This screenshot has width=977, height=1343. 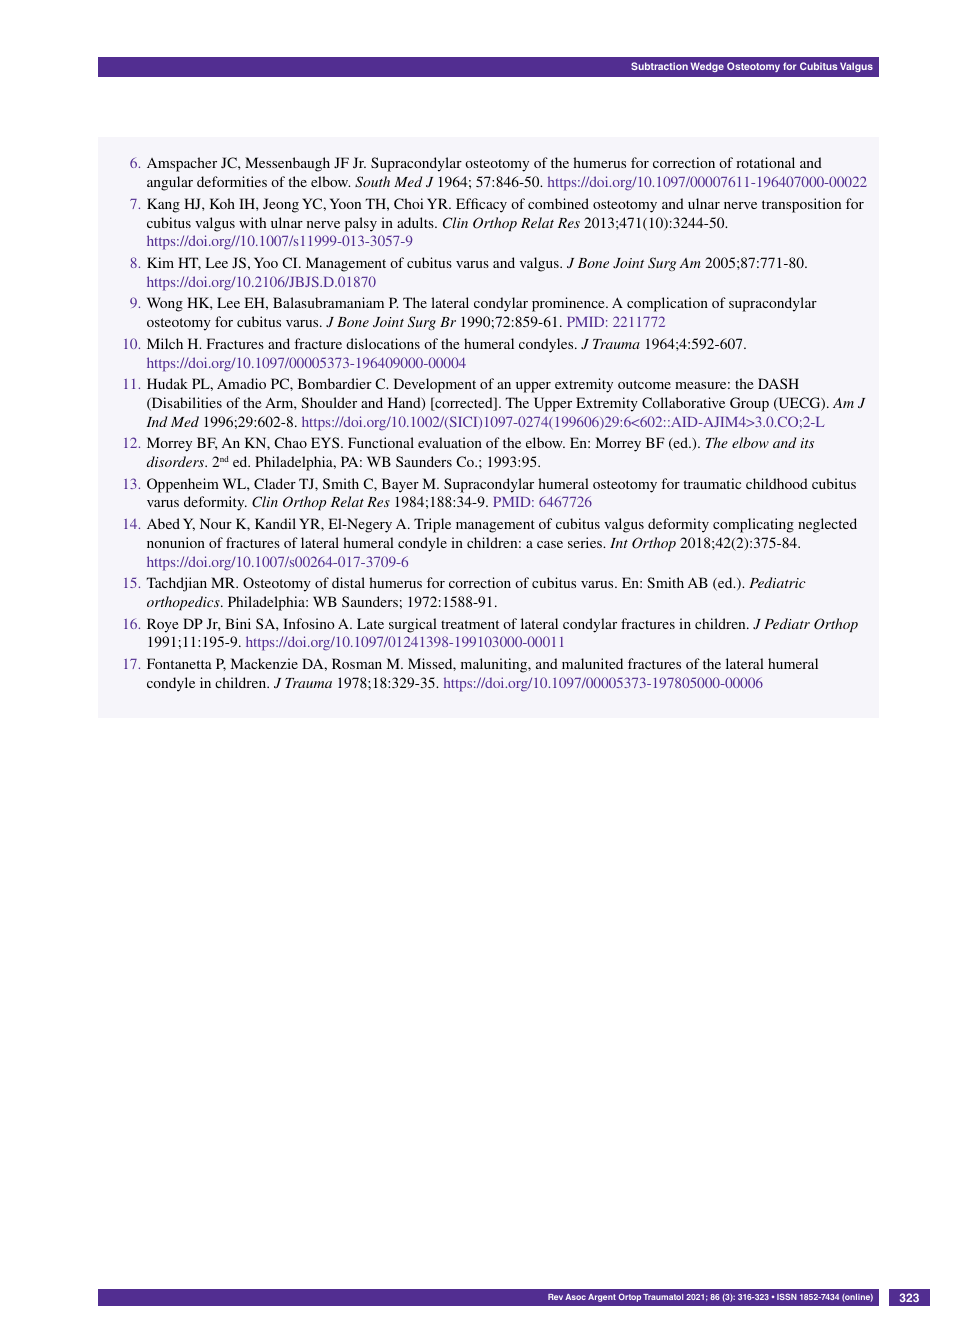 What do you see at coordinates (264, 663) in the screenshot?
I see `Mackenzie` at bounding box center [264, 663].
